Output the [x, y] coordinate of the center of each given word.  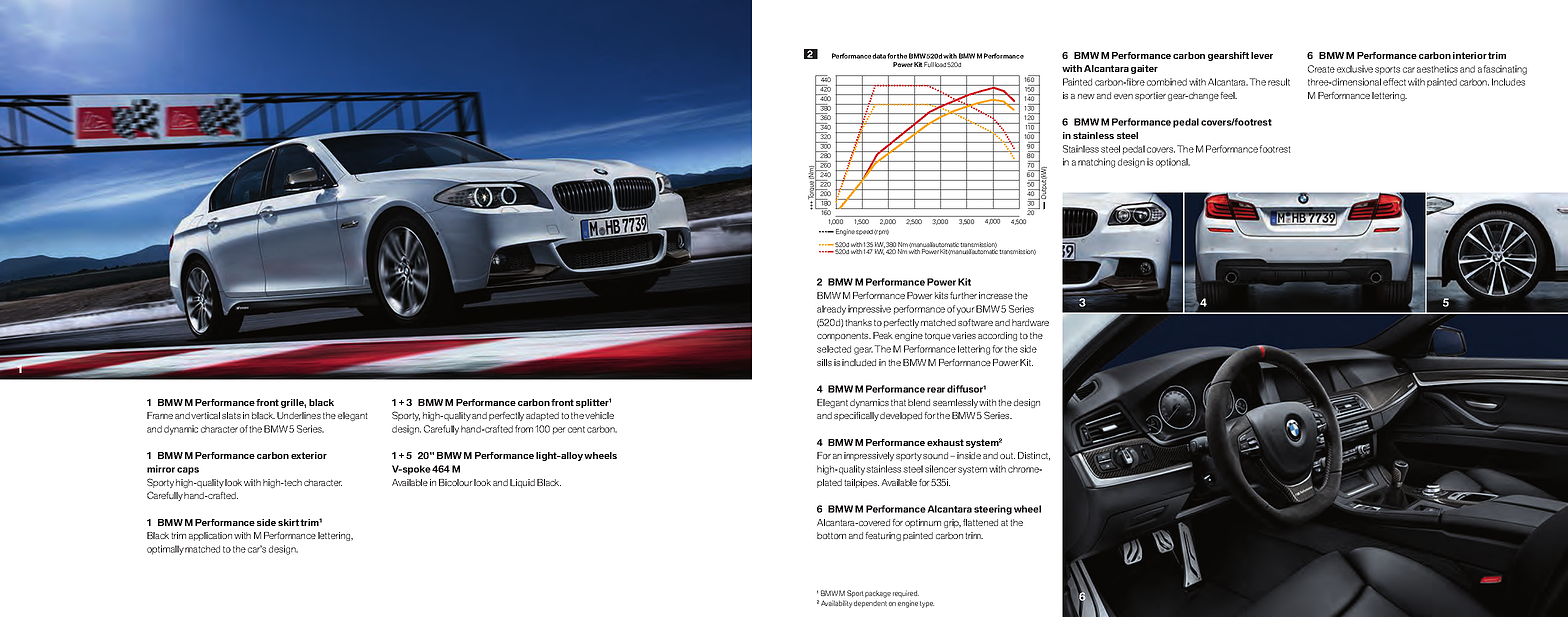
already [831, 310]
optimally [165, 550]
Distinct [1034, 456]
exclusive [1355, 69]
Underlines [299, 415]
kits [941, 295]
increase [996, 295]
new [1086, 96]
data [880, 56]
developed [901, 416]
